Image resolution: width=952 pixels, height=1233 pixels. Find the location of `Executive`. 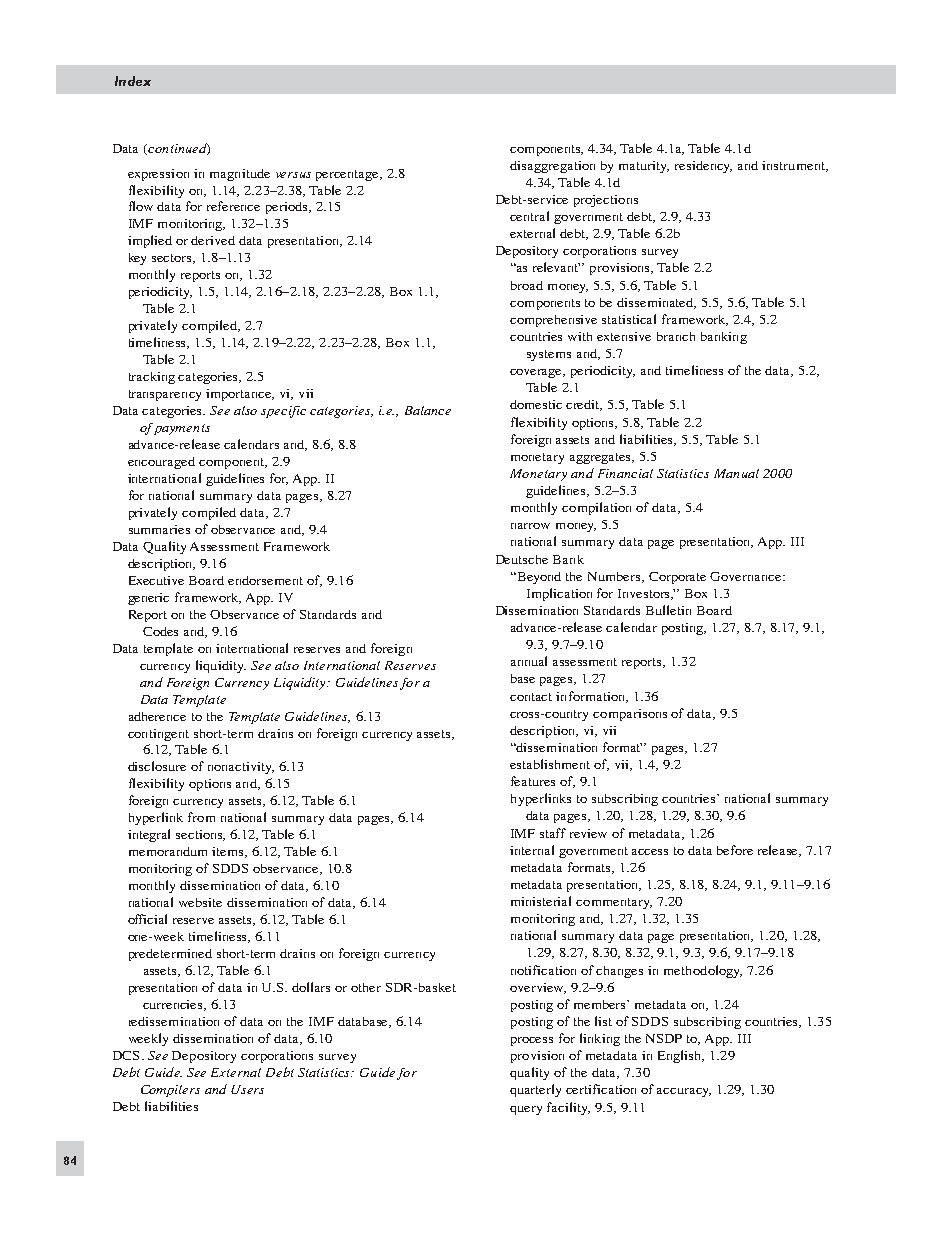

Executive is located at coordinates (156, 580).
